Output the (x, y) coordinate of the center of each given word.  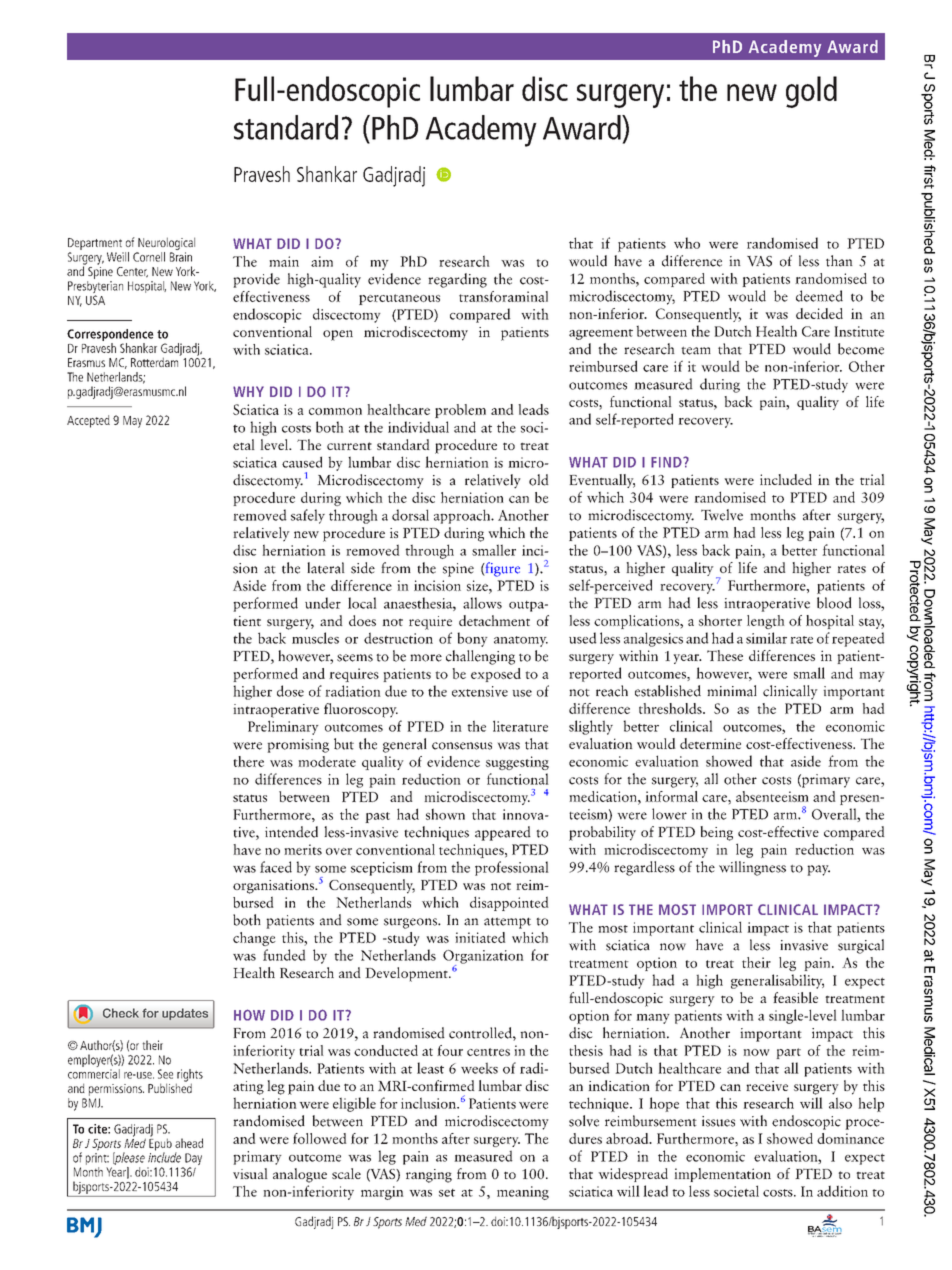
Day (192, 1160)
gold (811, 92)
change (254, 939)
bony (472, 639)
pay (818, 870)
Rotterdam (156, 361)
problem (460, 411)
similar (766, 638)
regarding (457, 280)
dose (290, 691)
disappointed (509, 903)
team (696, 351)
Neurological (166, 243)
